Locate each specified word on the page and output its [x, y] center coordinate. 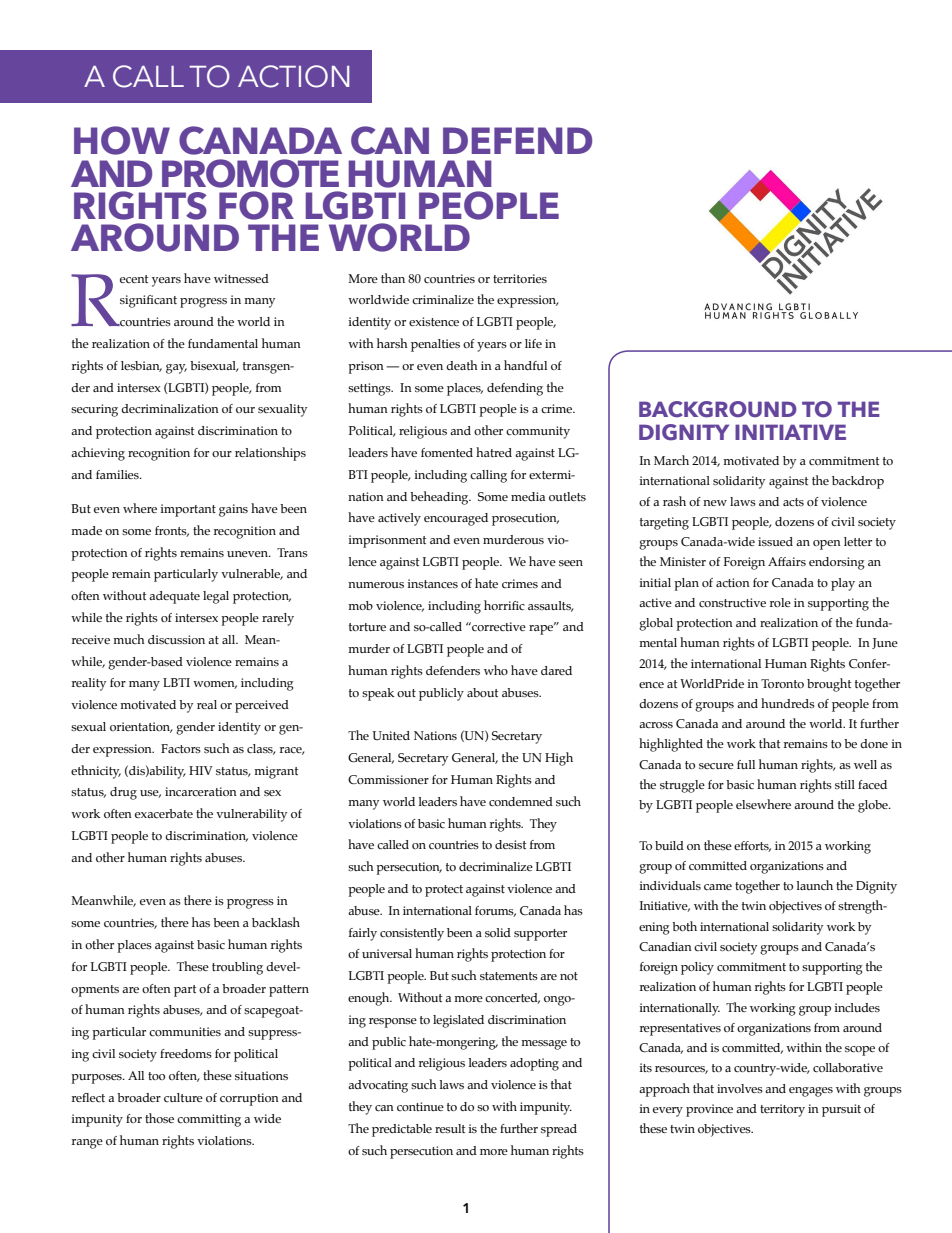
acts [793, 502]
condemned [521, 801]
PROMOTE [250, 173]
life [533, 343]
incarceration [201, 791]
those [159, 1118]
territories [520, 278]
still [845, 784]
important [188, 510]
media [528, 496]
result [450, 1128]
